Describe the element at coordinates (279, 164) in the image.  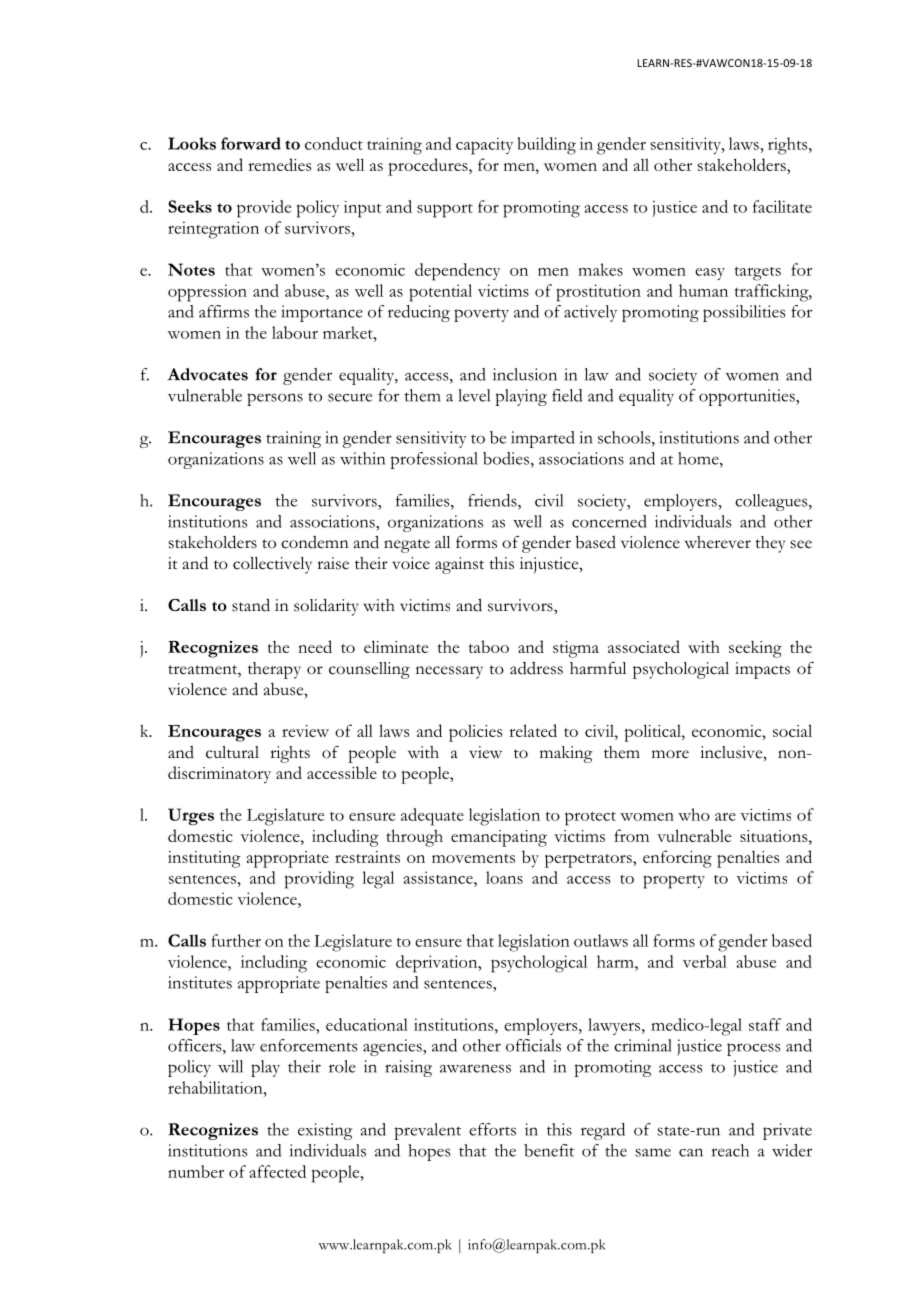
I see `remedies` at that location.
